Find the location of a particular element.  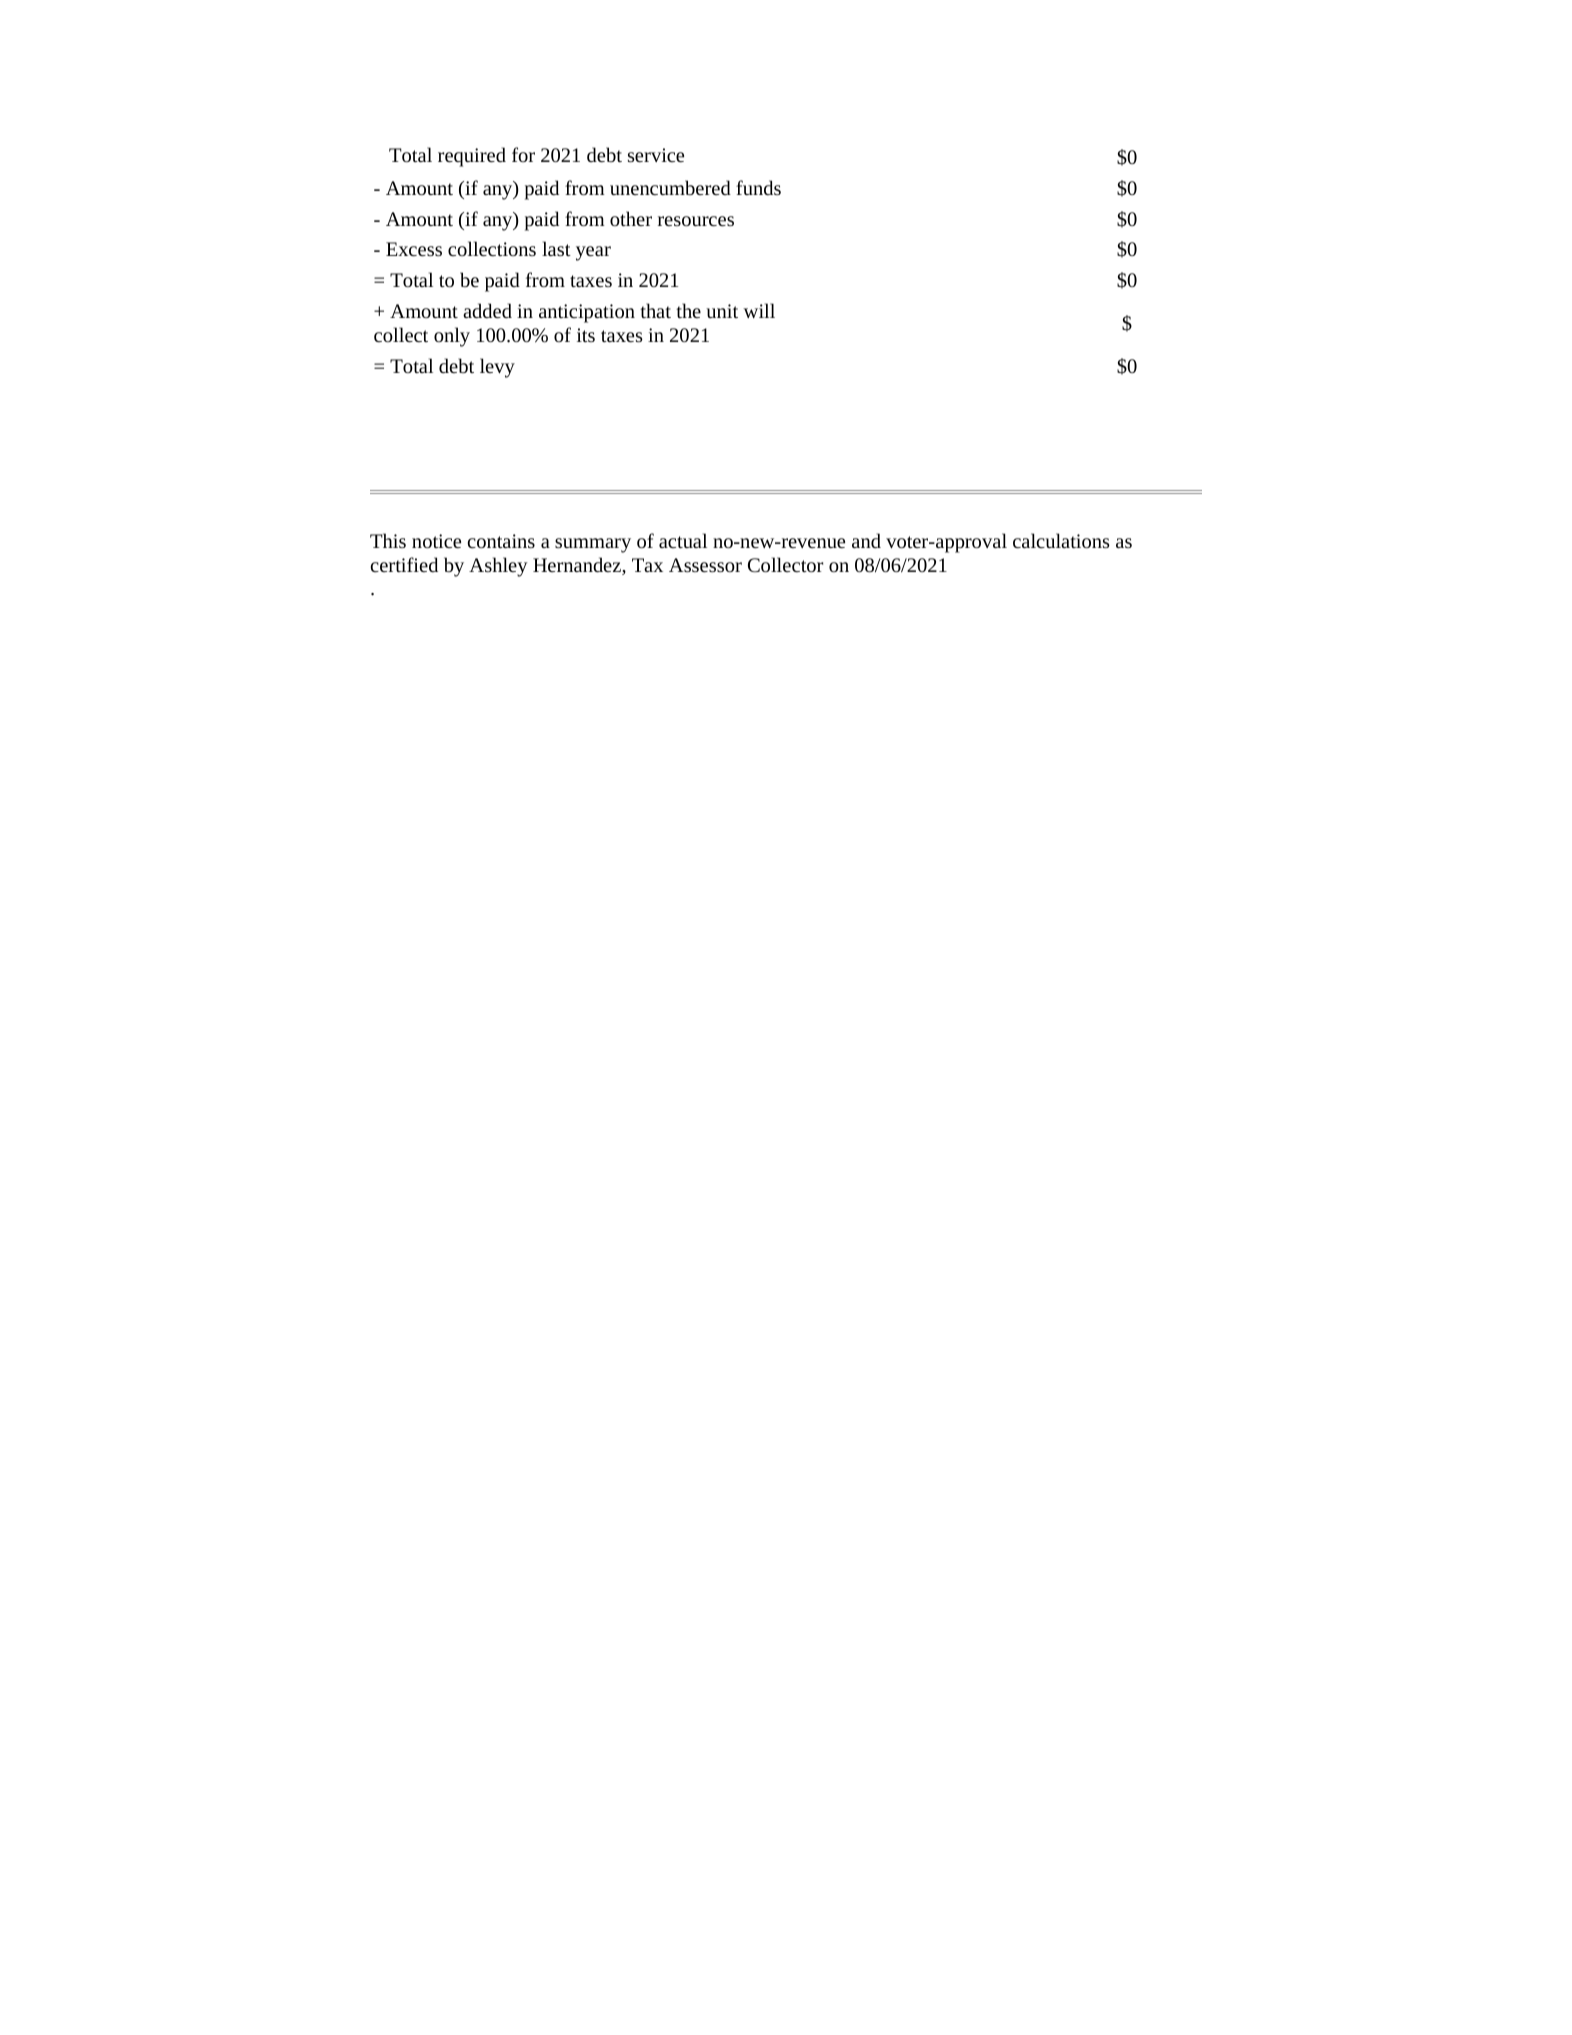

unencumbered is located at coordinates (670, 187).
